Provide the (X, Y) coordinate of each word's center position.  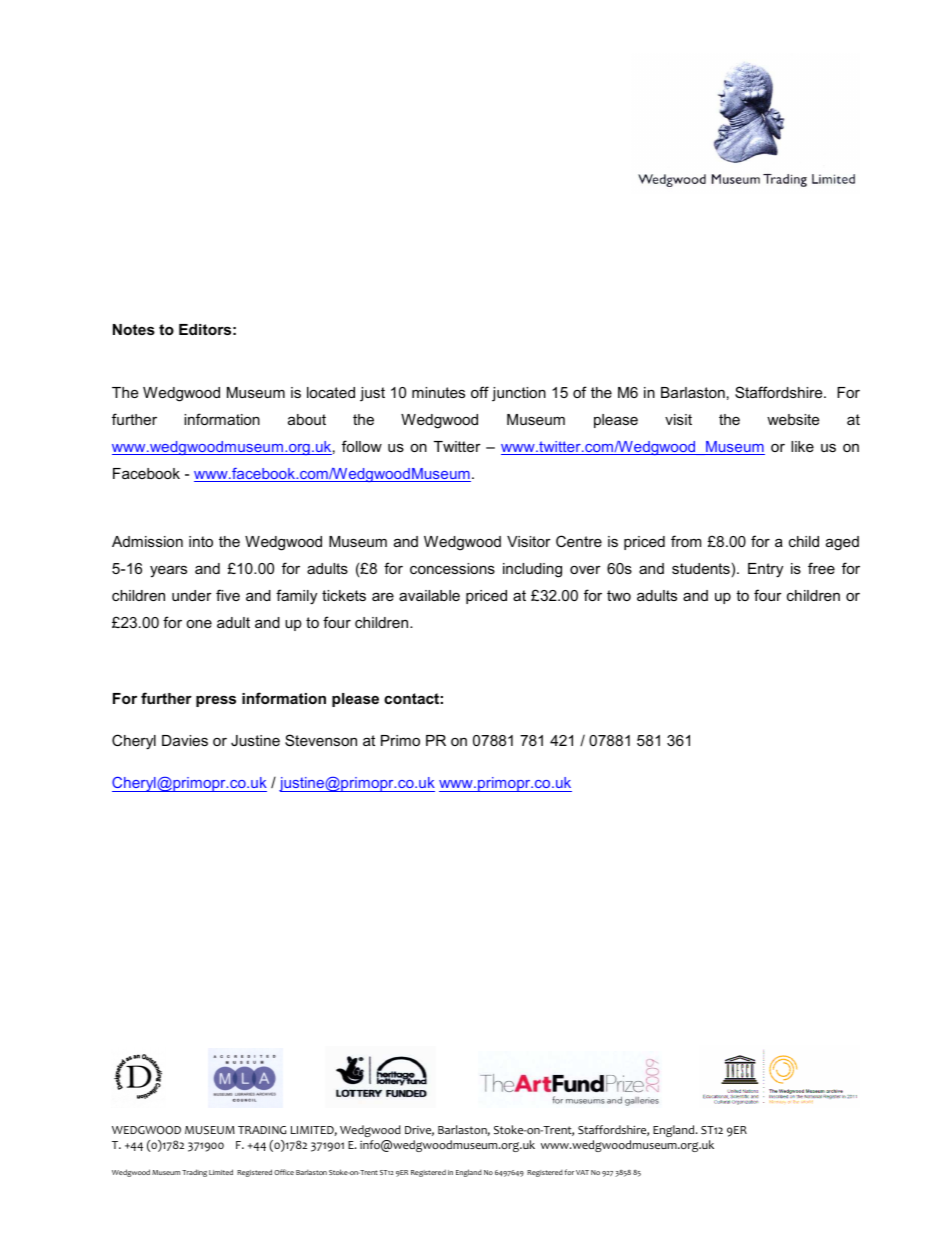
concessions (452, 568)
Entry (765, 570)
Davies (185, 740)
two (619, 595)
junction (519, 394)
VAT (582, 1172)
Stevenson (321, 740)
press (216, 701)
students (701, 568)
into (201, 541)
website (793, 419)
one (199, 623)
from (686, 541)
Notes (134, 329)
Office (284, 1172)
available (429, 595)
